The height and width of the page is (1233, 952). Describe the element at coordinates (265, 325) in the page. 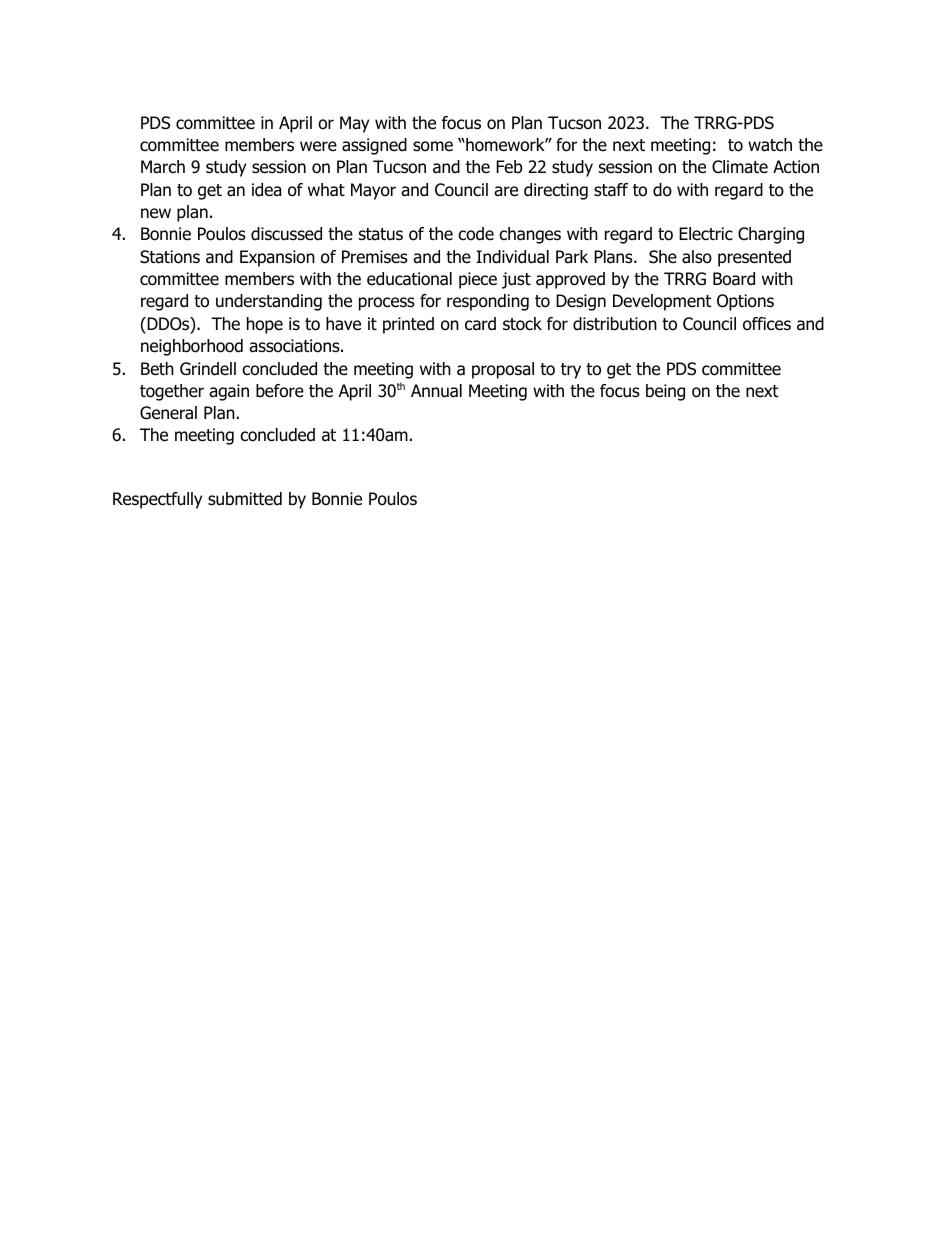

I see `hope` at that location.
